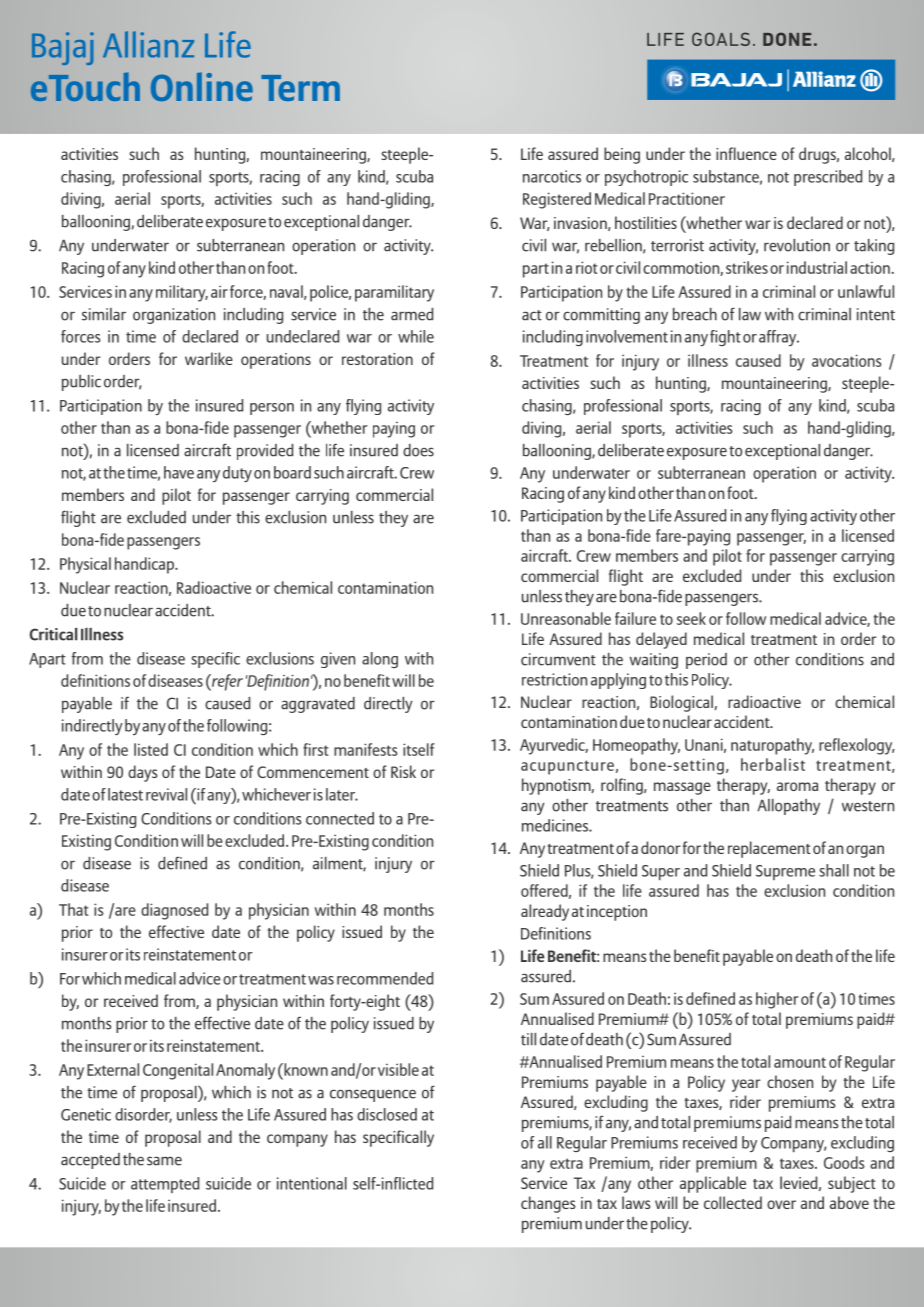  What do you see at coordinates (202, 86) in the image?
I see `Online` at bounding box center [202, 86].
